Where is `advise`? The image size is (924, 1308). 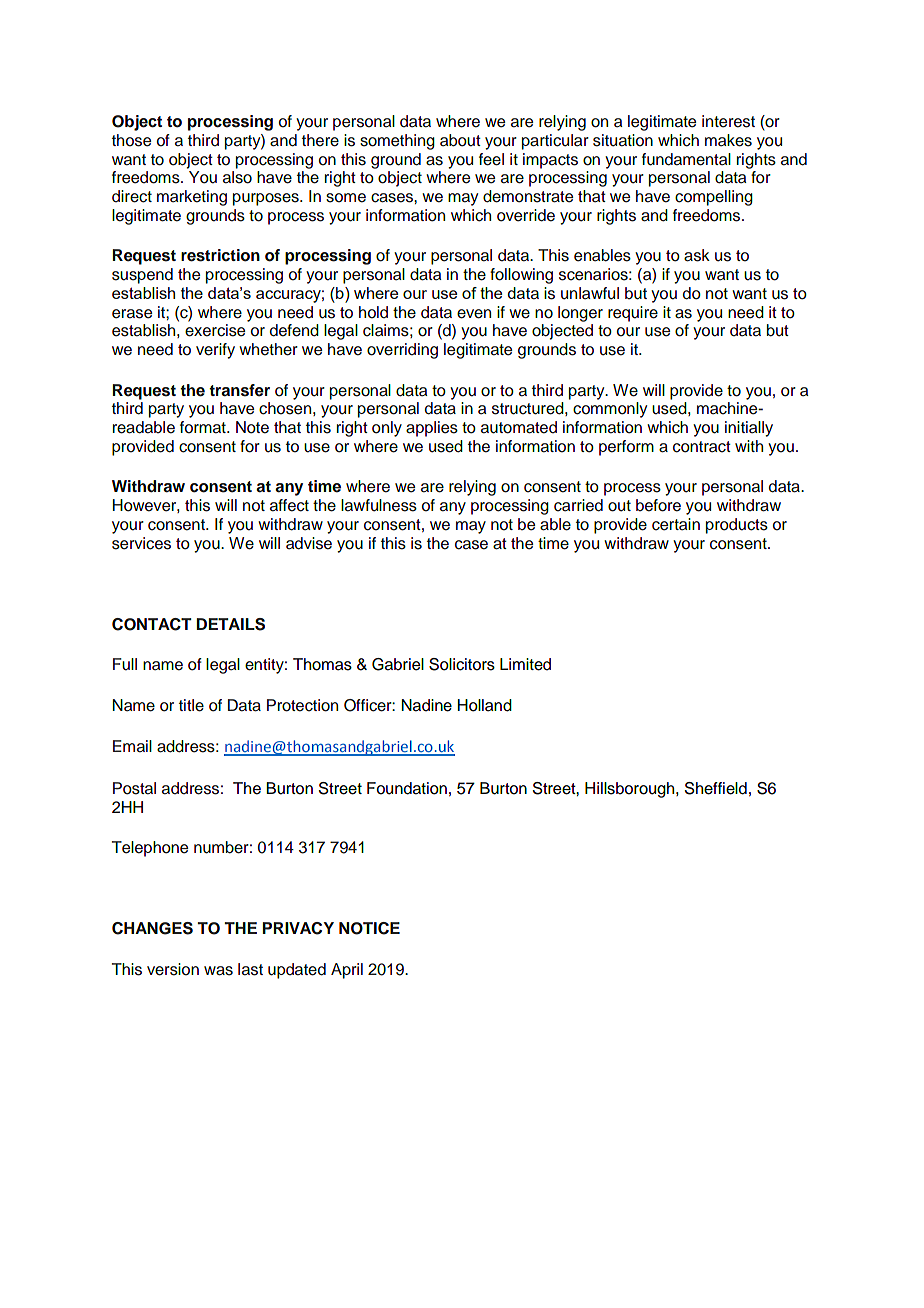 advise is located at coordinates (309, 543).
